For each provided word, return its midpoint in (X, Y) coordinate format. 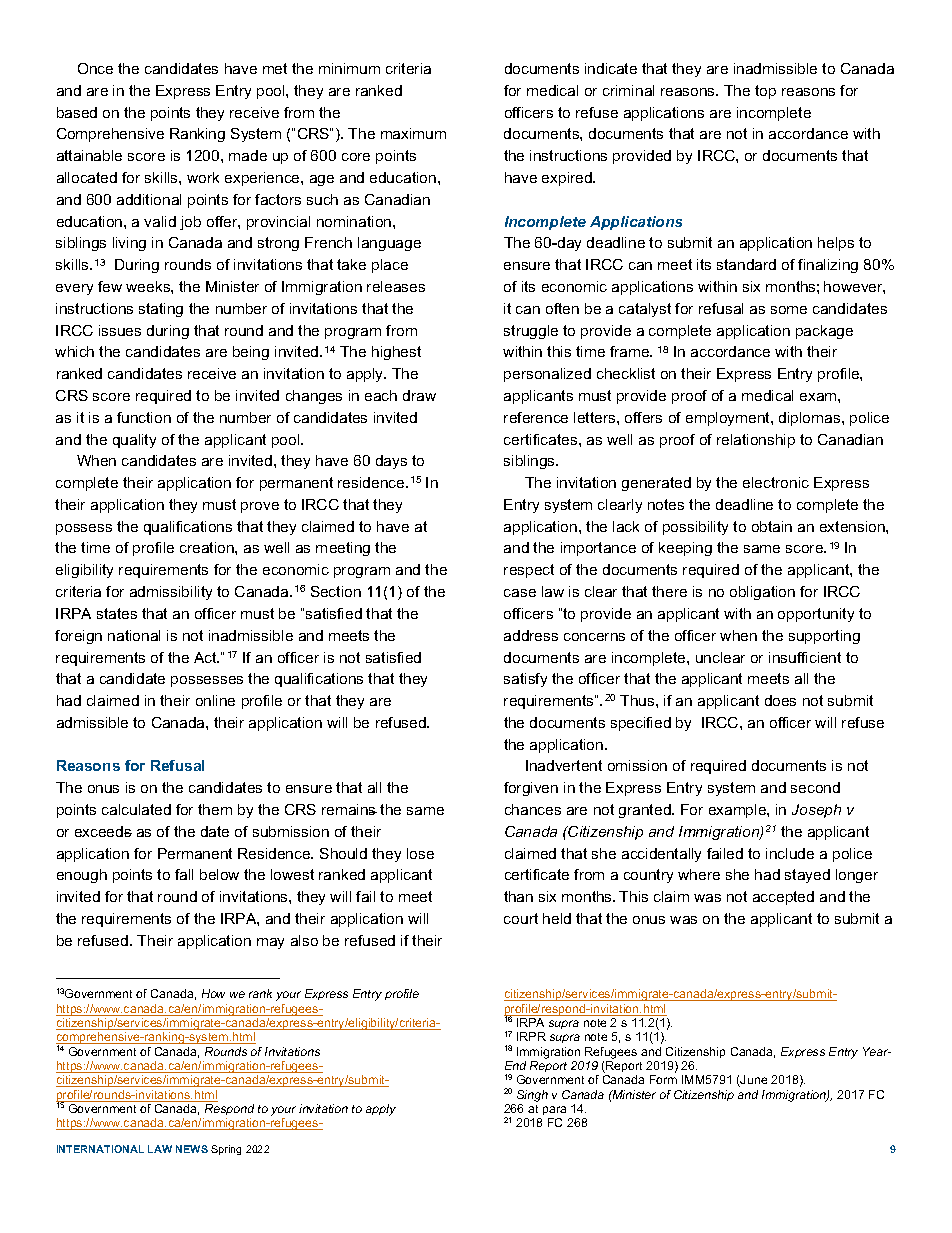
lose (420, 853)
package (824, 332)
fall (184, 874)
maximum (413, 133)
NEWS (192, 1149)
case (520, 593)
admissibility (171, 593)
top (765, 92)
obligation (762, 593)
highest (396, 353)
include (790, 853)
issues (120, 330)
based (77, 112)
